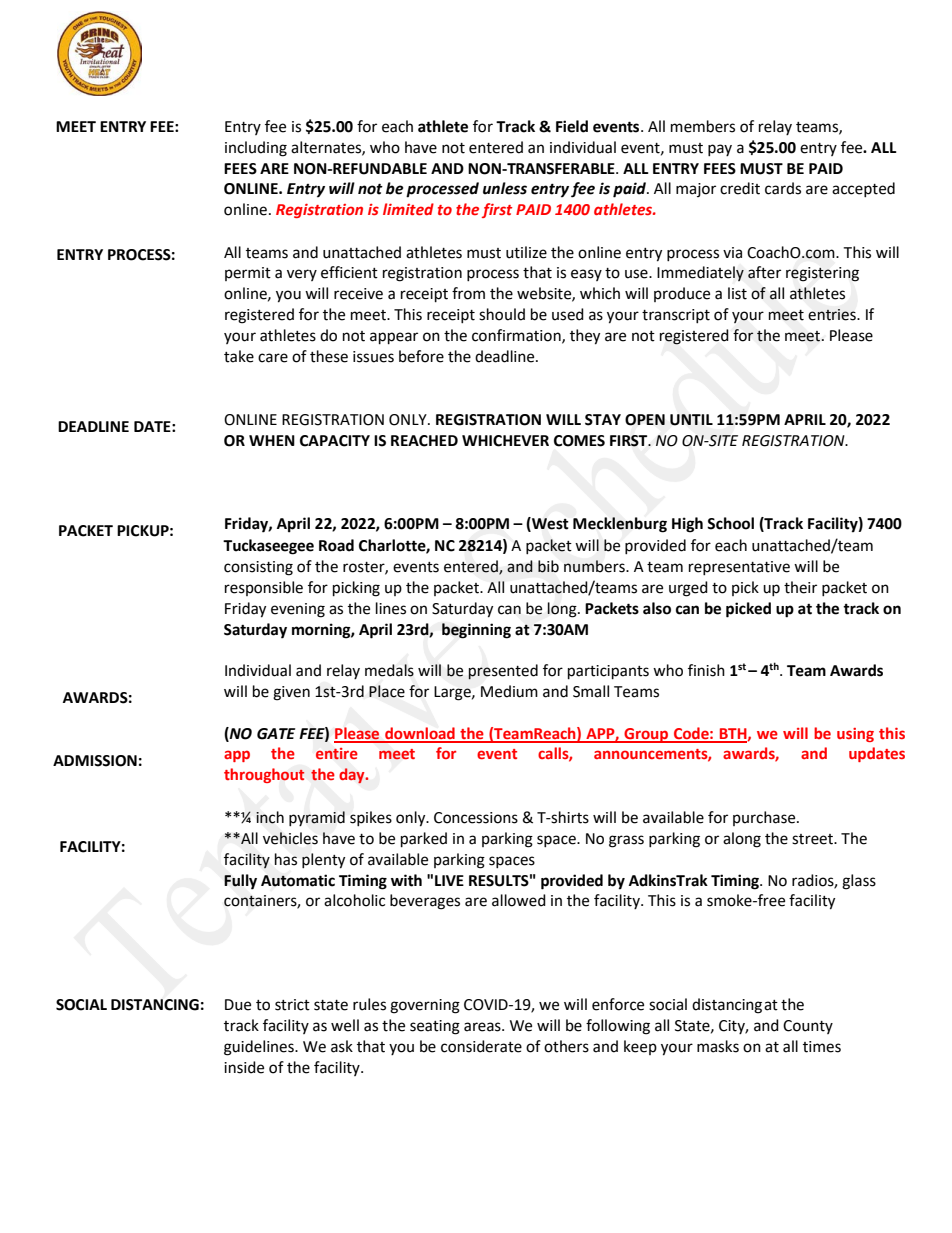 This page has width=952, height=1233. What do you see at coordinates (256, 149) in the page?
I see `including` at bounding box center [256, 149].
